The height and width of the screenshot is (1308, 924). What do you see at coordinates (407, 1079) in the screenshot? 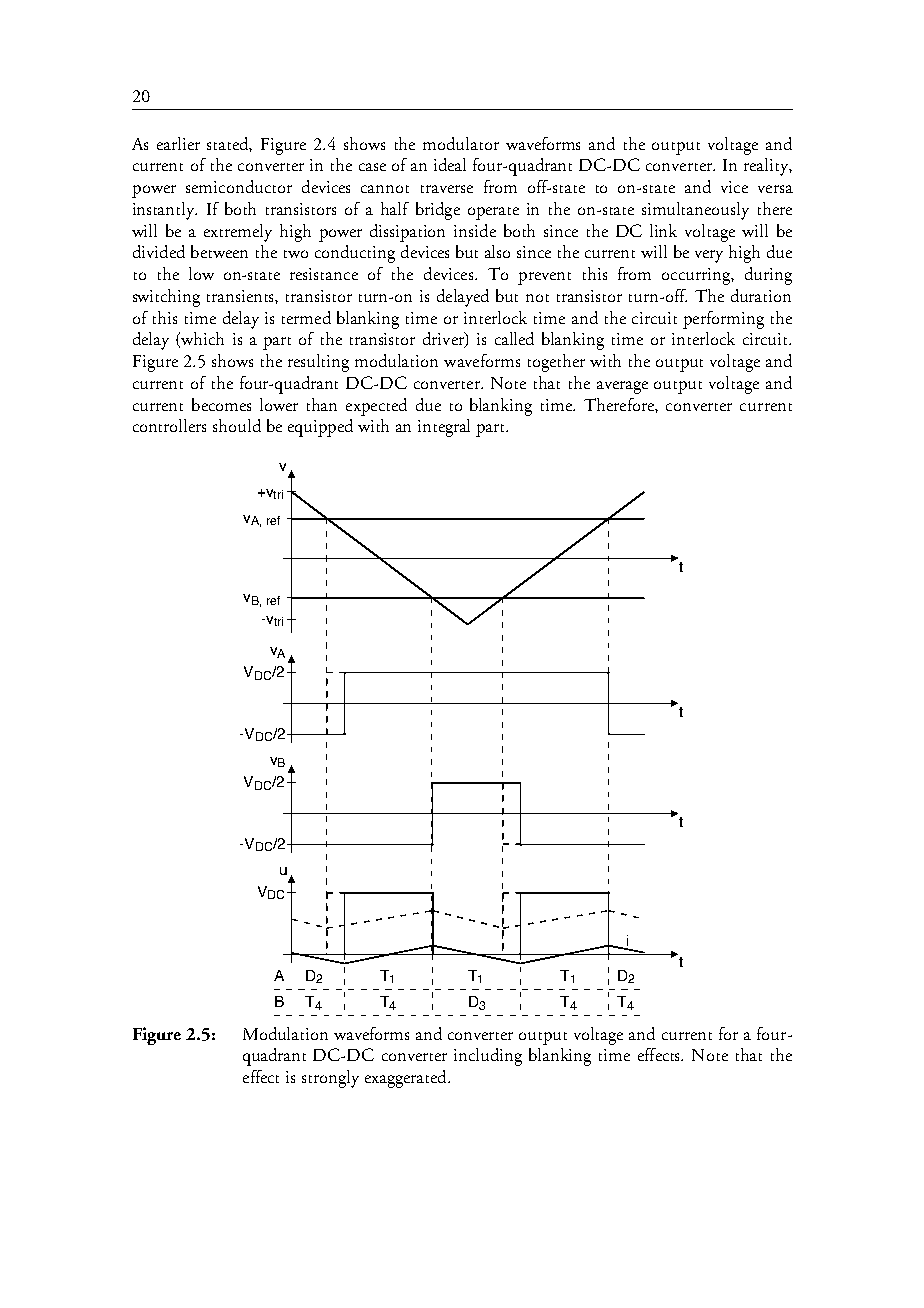
I see `exaggerated` at bounding box center [407, 1079].
